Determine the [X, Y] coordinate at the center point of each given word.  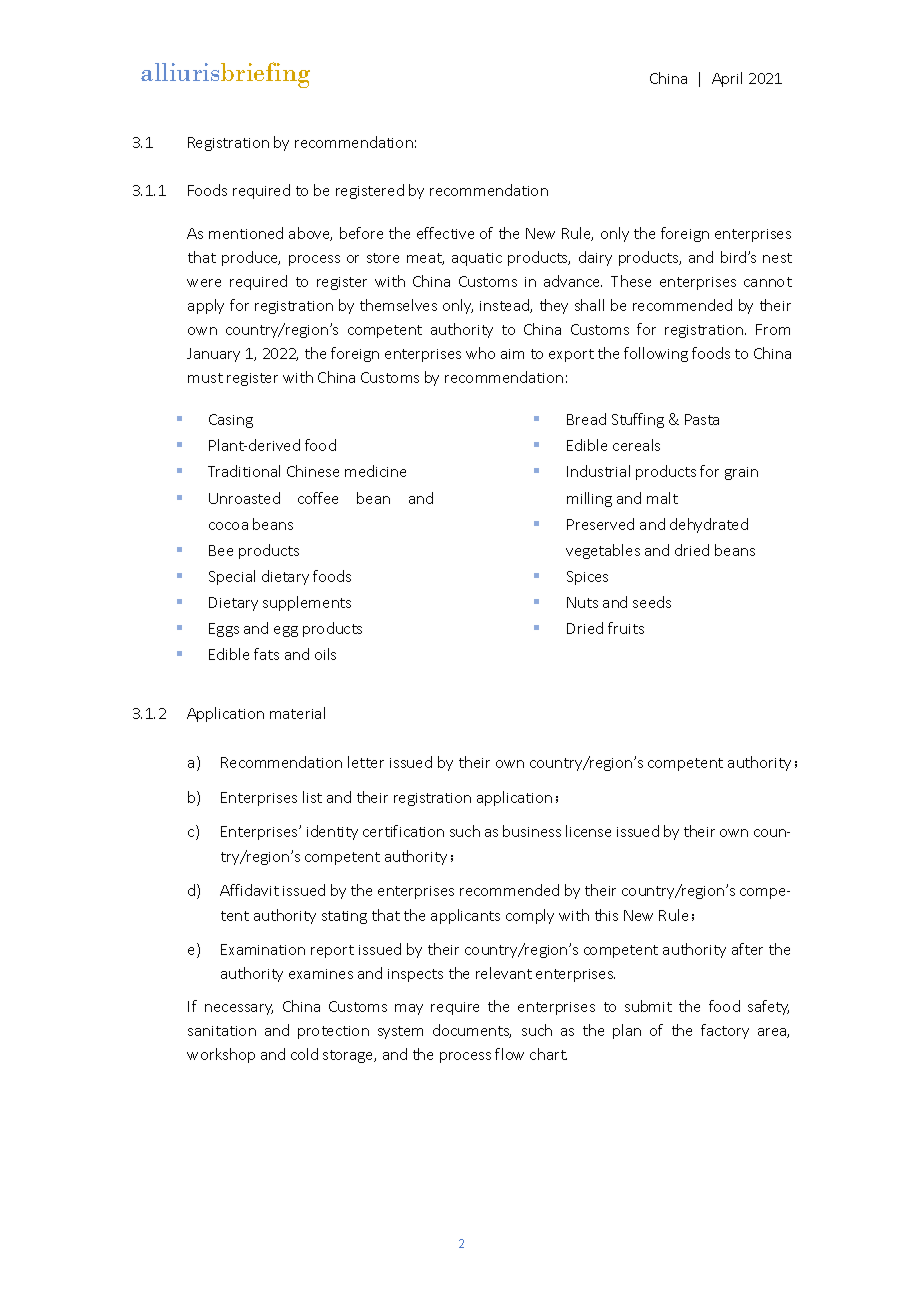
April [727, 79]
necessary [239, 1009]
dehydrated [709, 525]
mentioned [246, 233]
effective [445, 233]
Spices [587, 578]
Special [232, 577]
